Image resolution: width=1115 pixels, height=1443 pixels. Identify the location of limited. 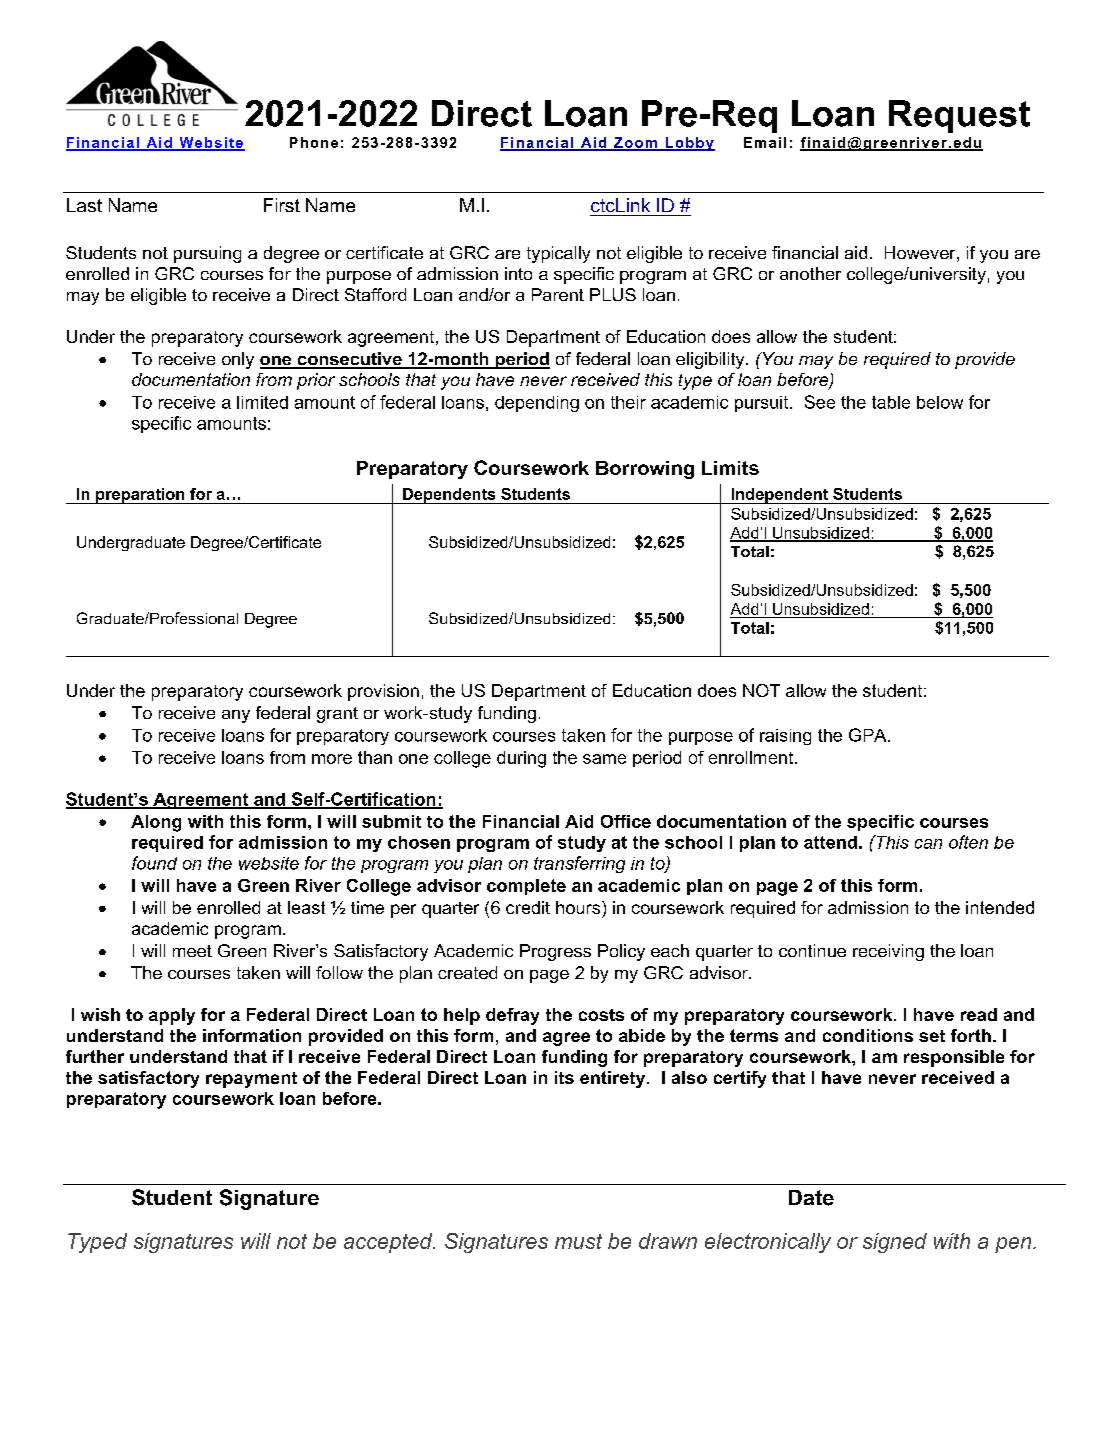
(262, 402).
